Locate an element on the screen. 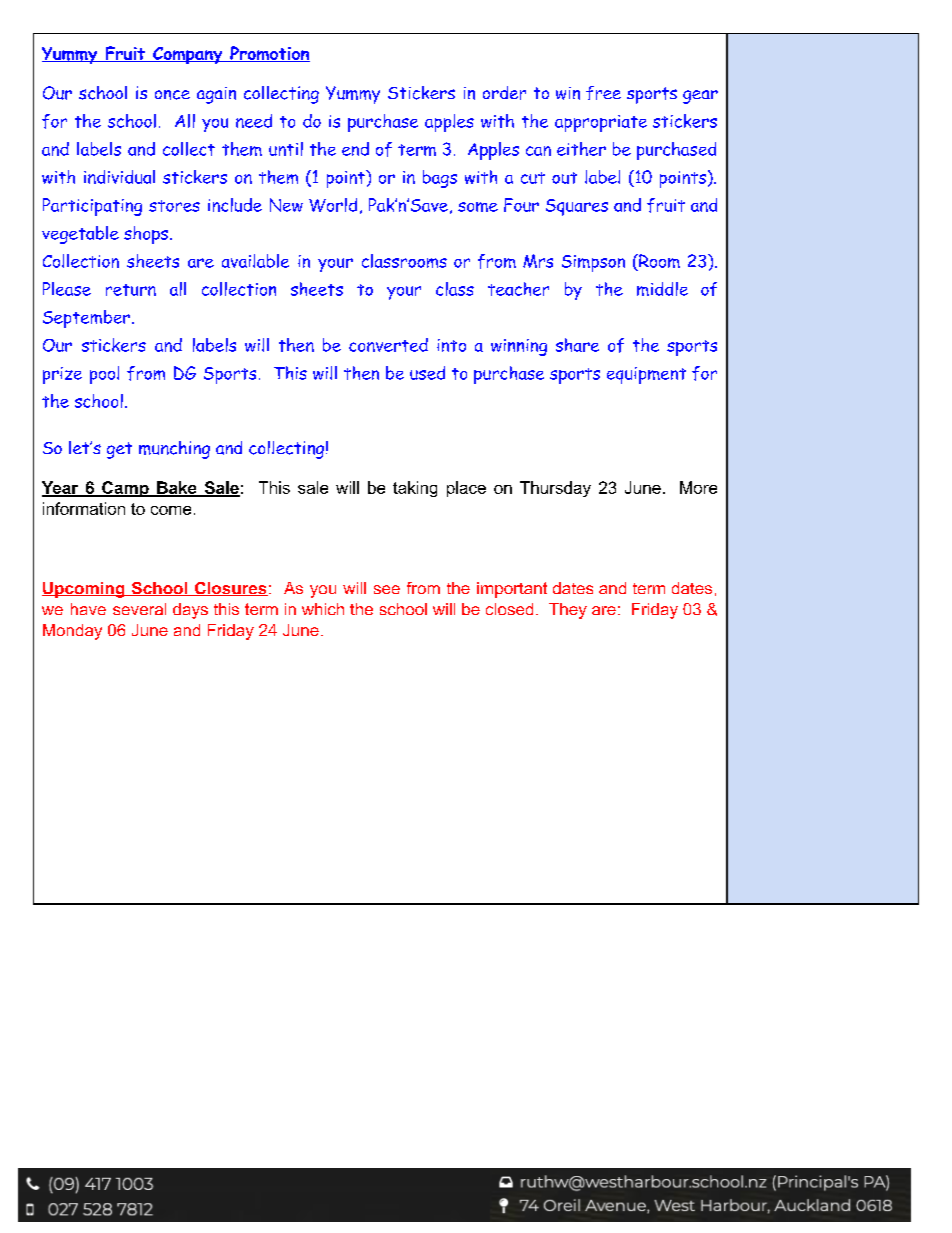 This screenshot has width=952, height=1233. World is located at coordinates (333, 205).
